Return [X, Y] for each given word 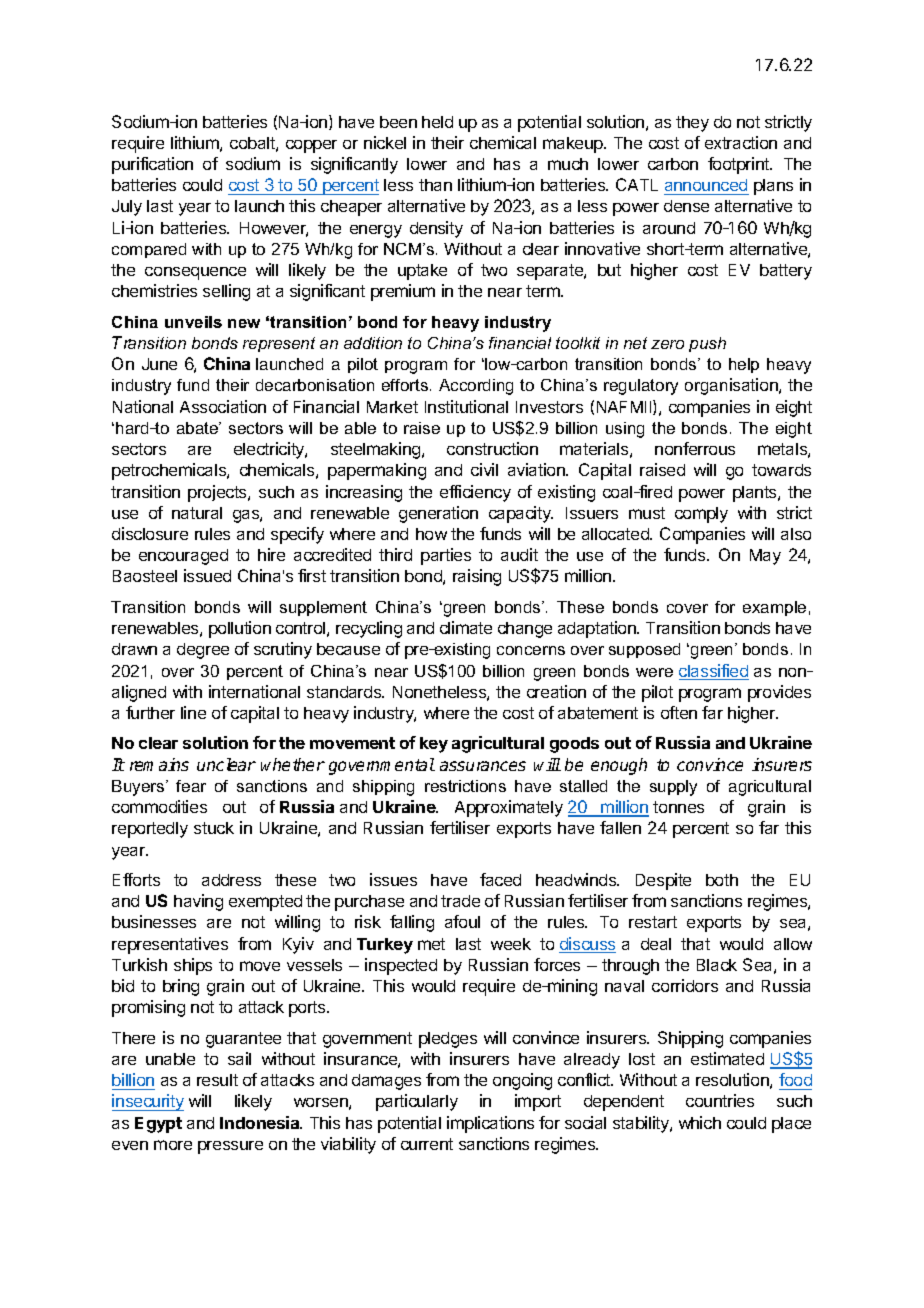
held [437, 122]
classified [714, 672]
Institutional [466, 406]
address [231, 880]
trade [460, 901]
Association [223, 406]
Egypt [158, 1125]
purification [152, 165]
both [722, 880]
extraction [741, 142]
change [525, 630]
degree [203, 651]
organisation [732, 386]
